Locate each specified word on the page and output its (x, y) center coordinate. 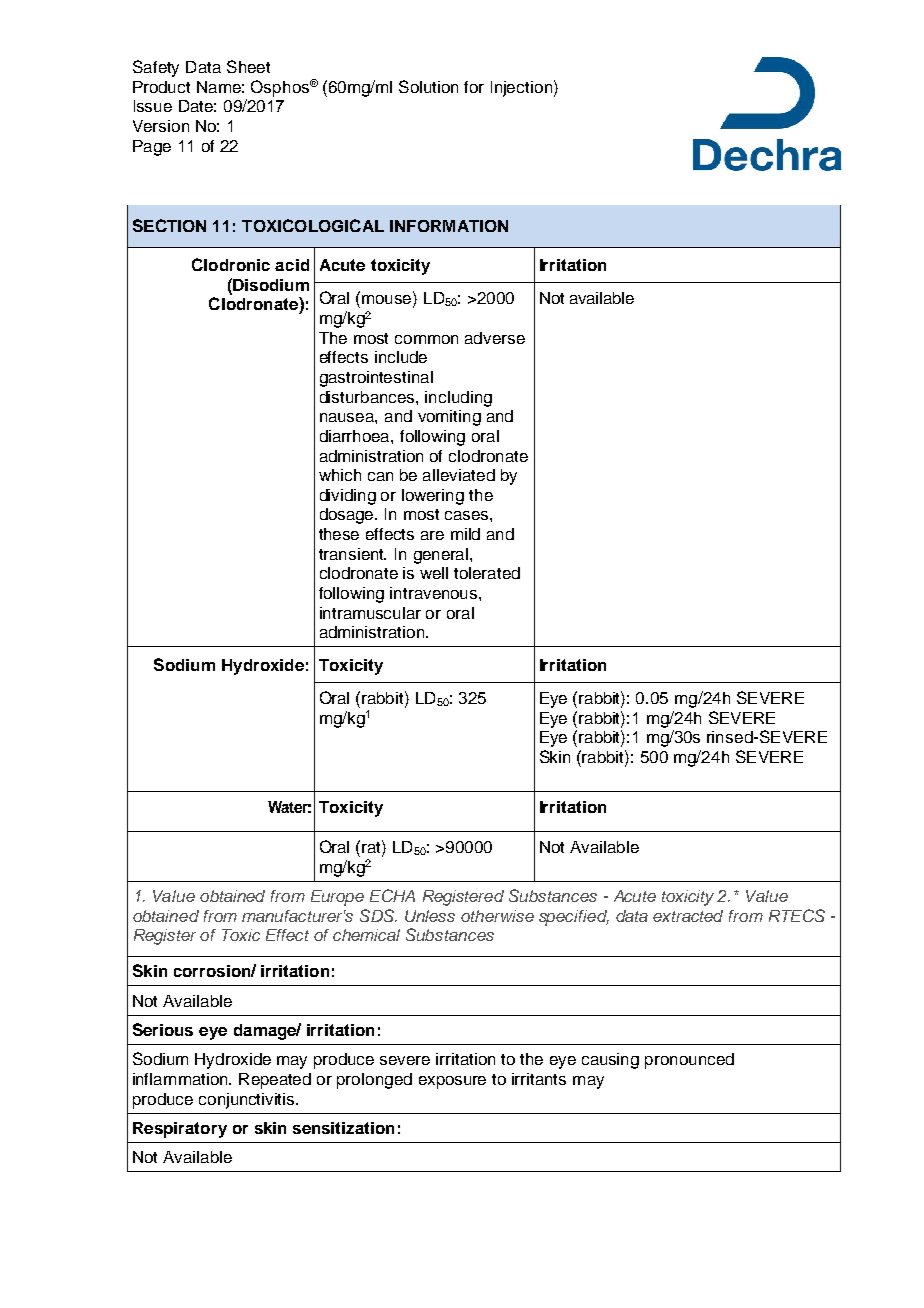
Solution (428, 86)
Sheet (248, 66)
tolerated (487, 573)
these (339, 534)
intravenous (435, 593)
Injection (521, 89)
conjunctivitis (248, 1101)
